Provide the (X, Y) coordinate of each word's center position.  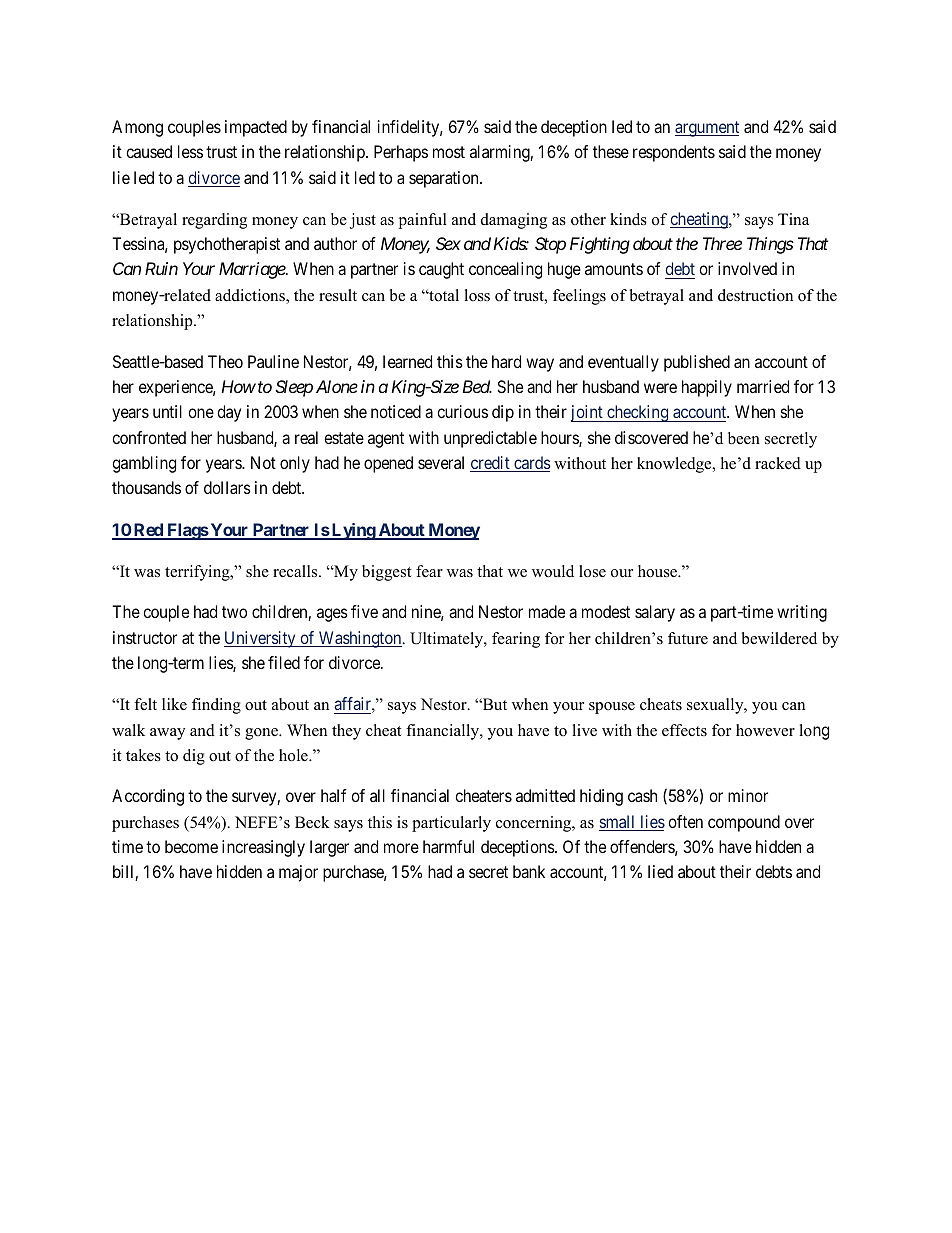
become (191, 846)
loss (477, 295)
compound (744, 823)
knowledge (675, 465)
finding (216, 706)
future (688, 638)
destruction (755, 295)
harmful (448, 846)
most (449, 152)
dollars (227, 487)
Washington (360, 639)
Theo (225, 361)
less (190, 151)
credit (491, 464)
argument (707, 129)
